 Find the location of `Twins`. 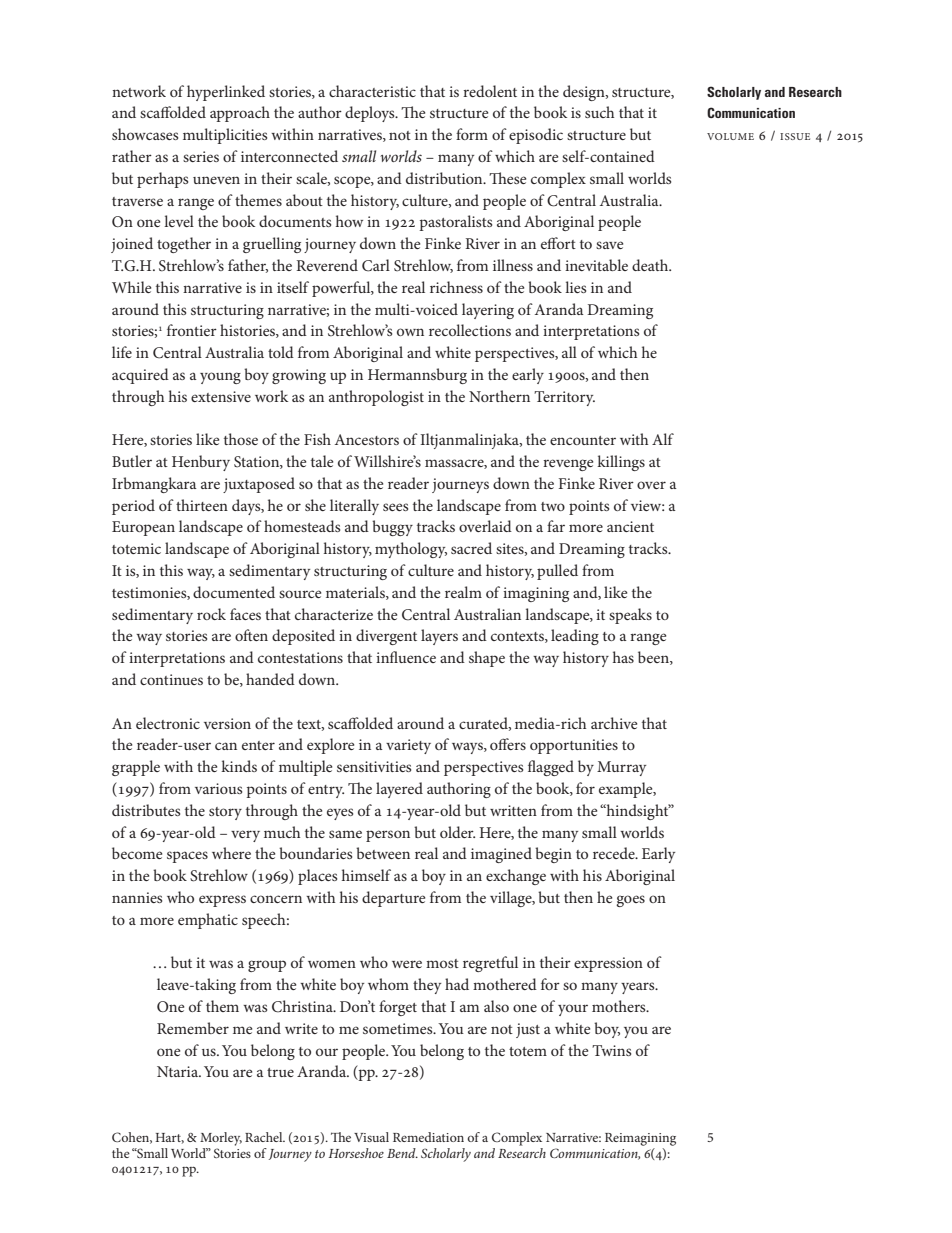

Twins is located at coordinates (611, 1050).
